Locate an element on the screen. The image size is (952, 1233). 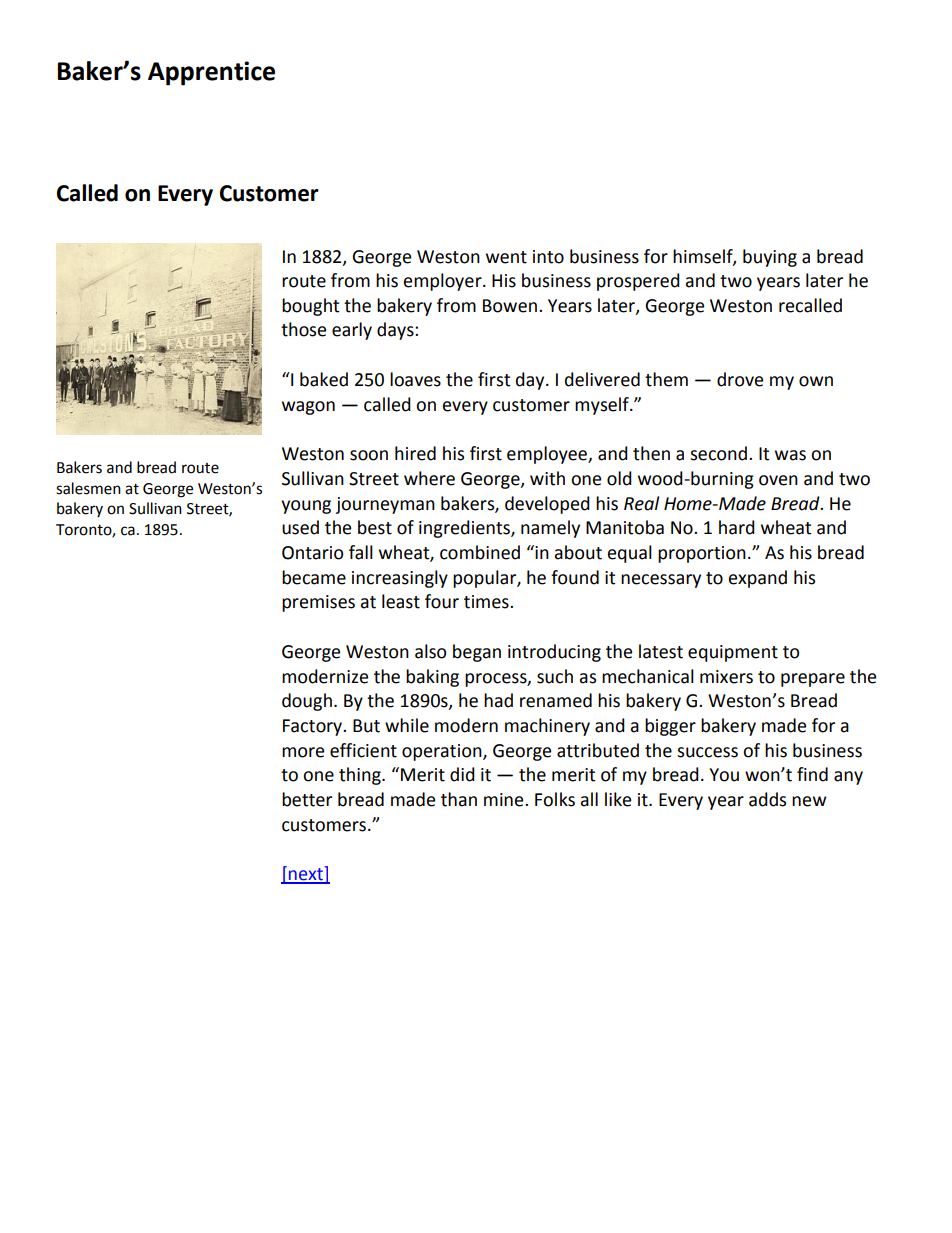
buying is located at coordinates (770, 258).
